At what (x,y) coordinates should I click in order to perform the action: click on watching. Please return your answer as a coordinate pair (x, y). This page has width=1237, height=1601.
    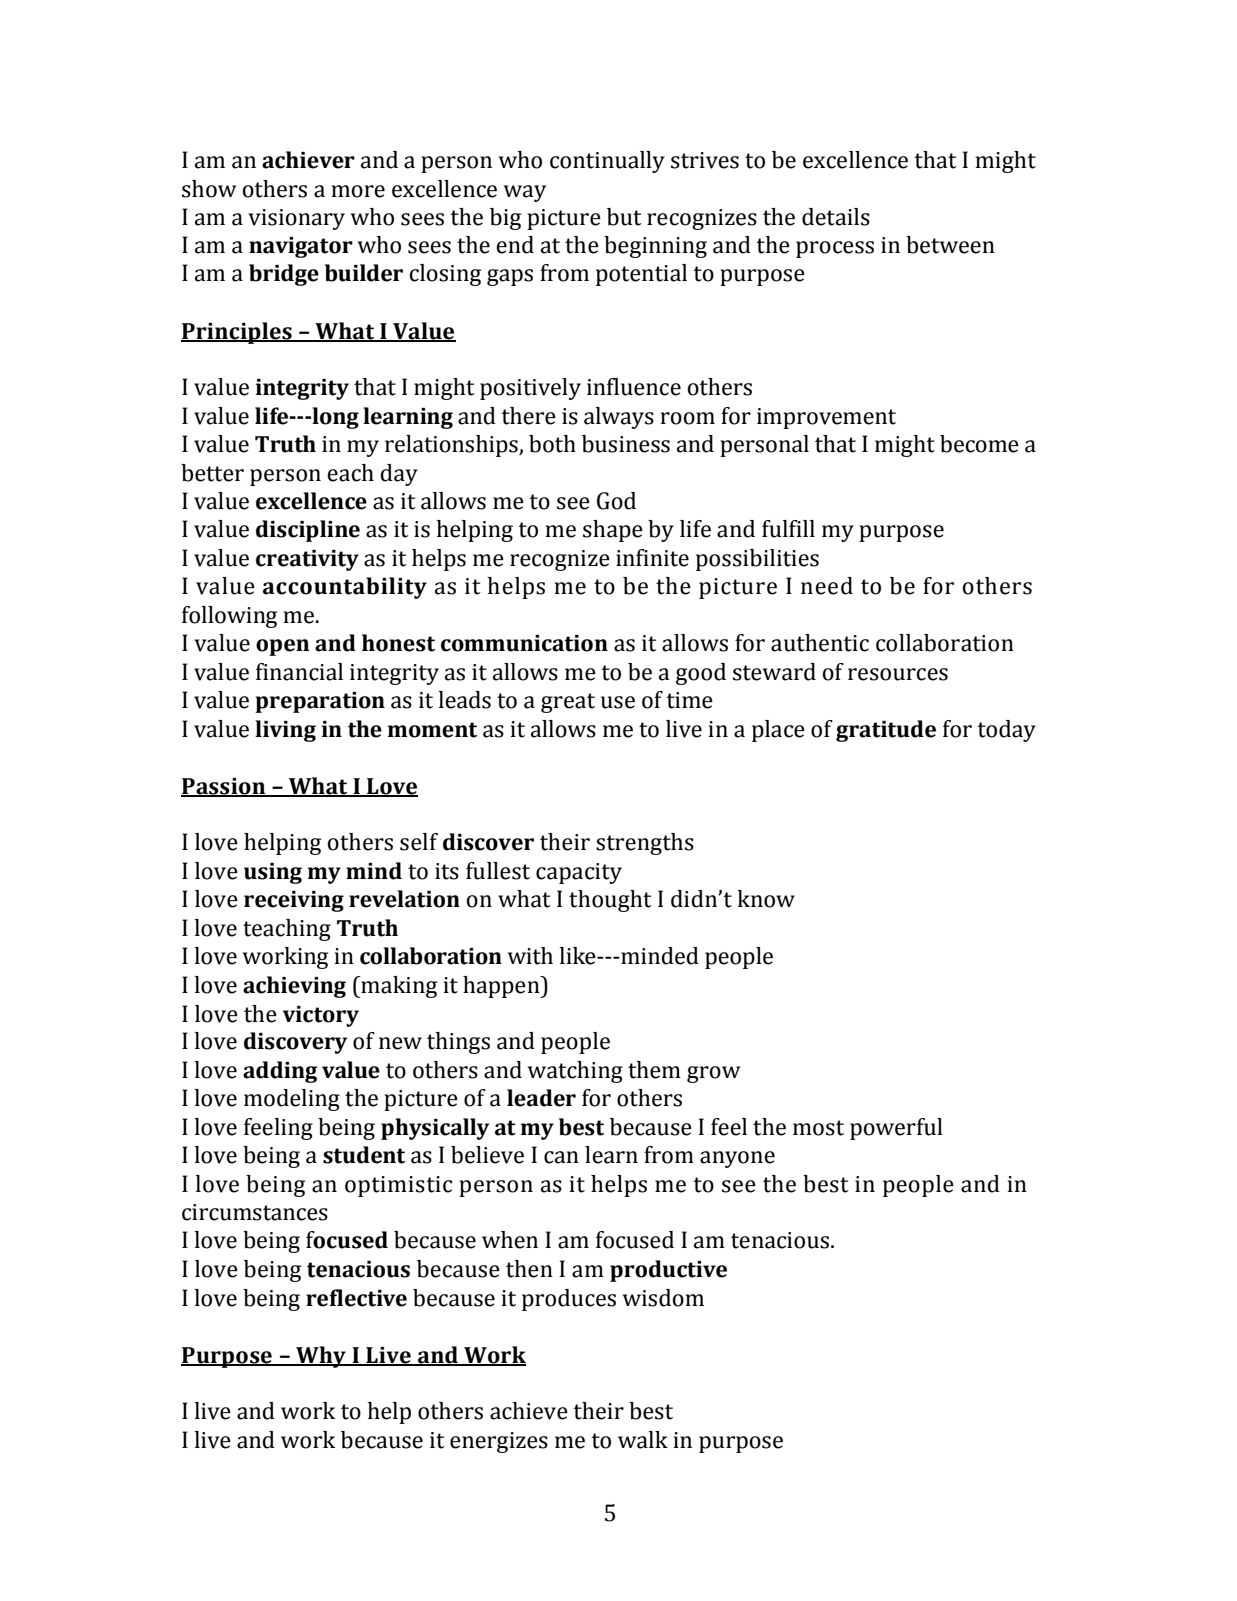
    Looking at the image, I should click on (575, 1072).
